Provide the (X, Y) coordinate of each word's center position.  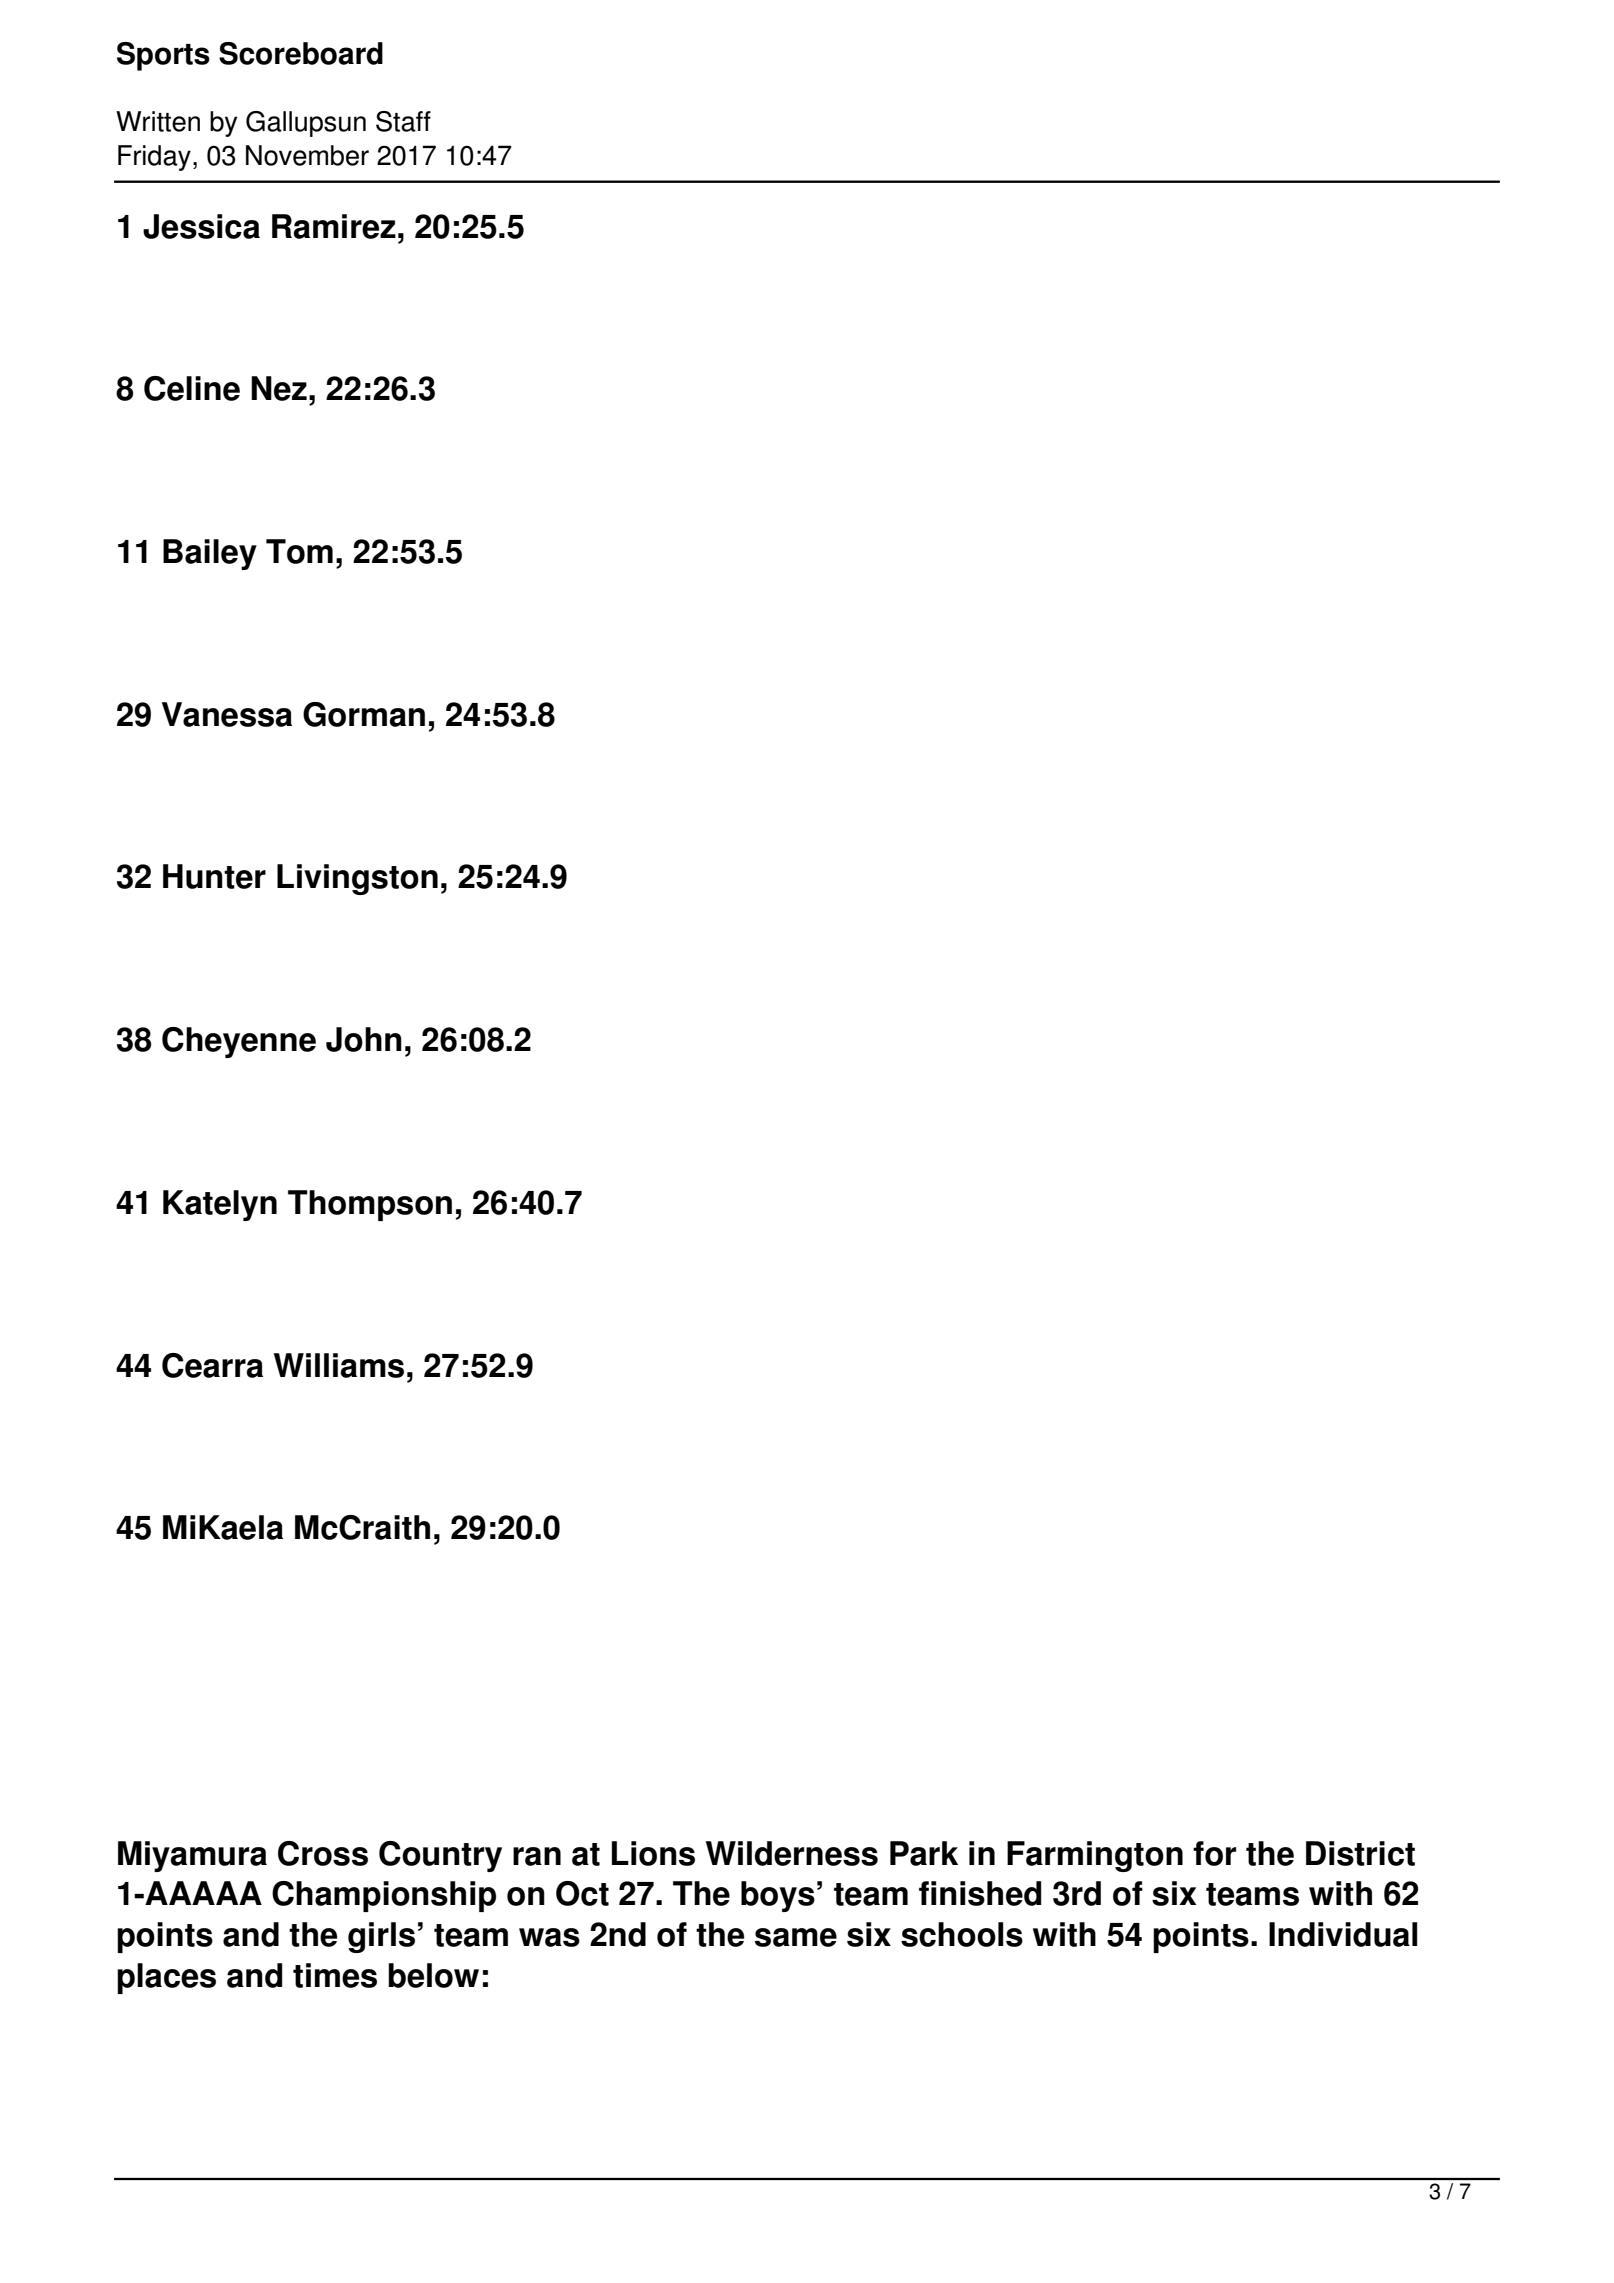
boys (778, 1896)
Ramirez (334, 226)
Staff (403, 121)
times (335, 1975)
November (307, 155)
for (1214, 1853)
